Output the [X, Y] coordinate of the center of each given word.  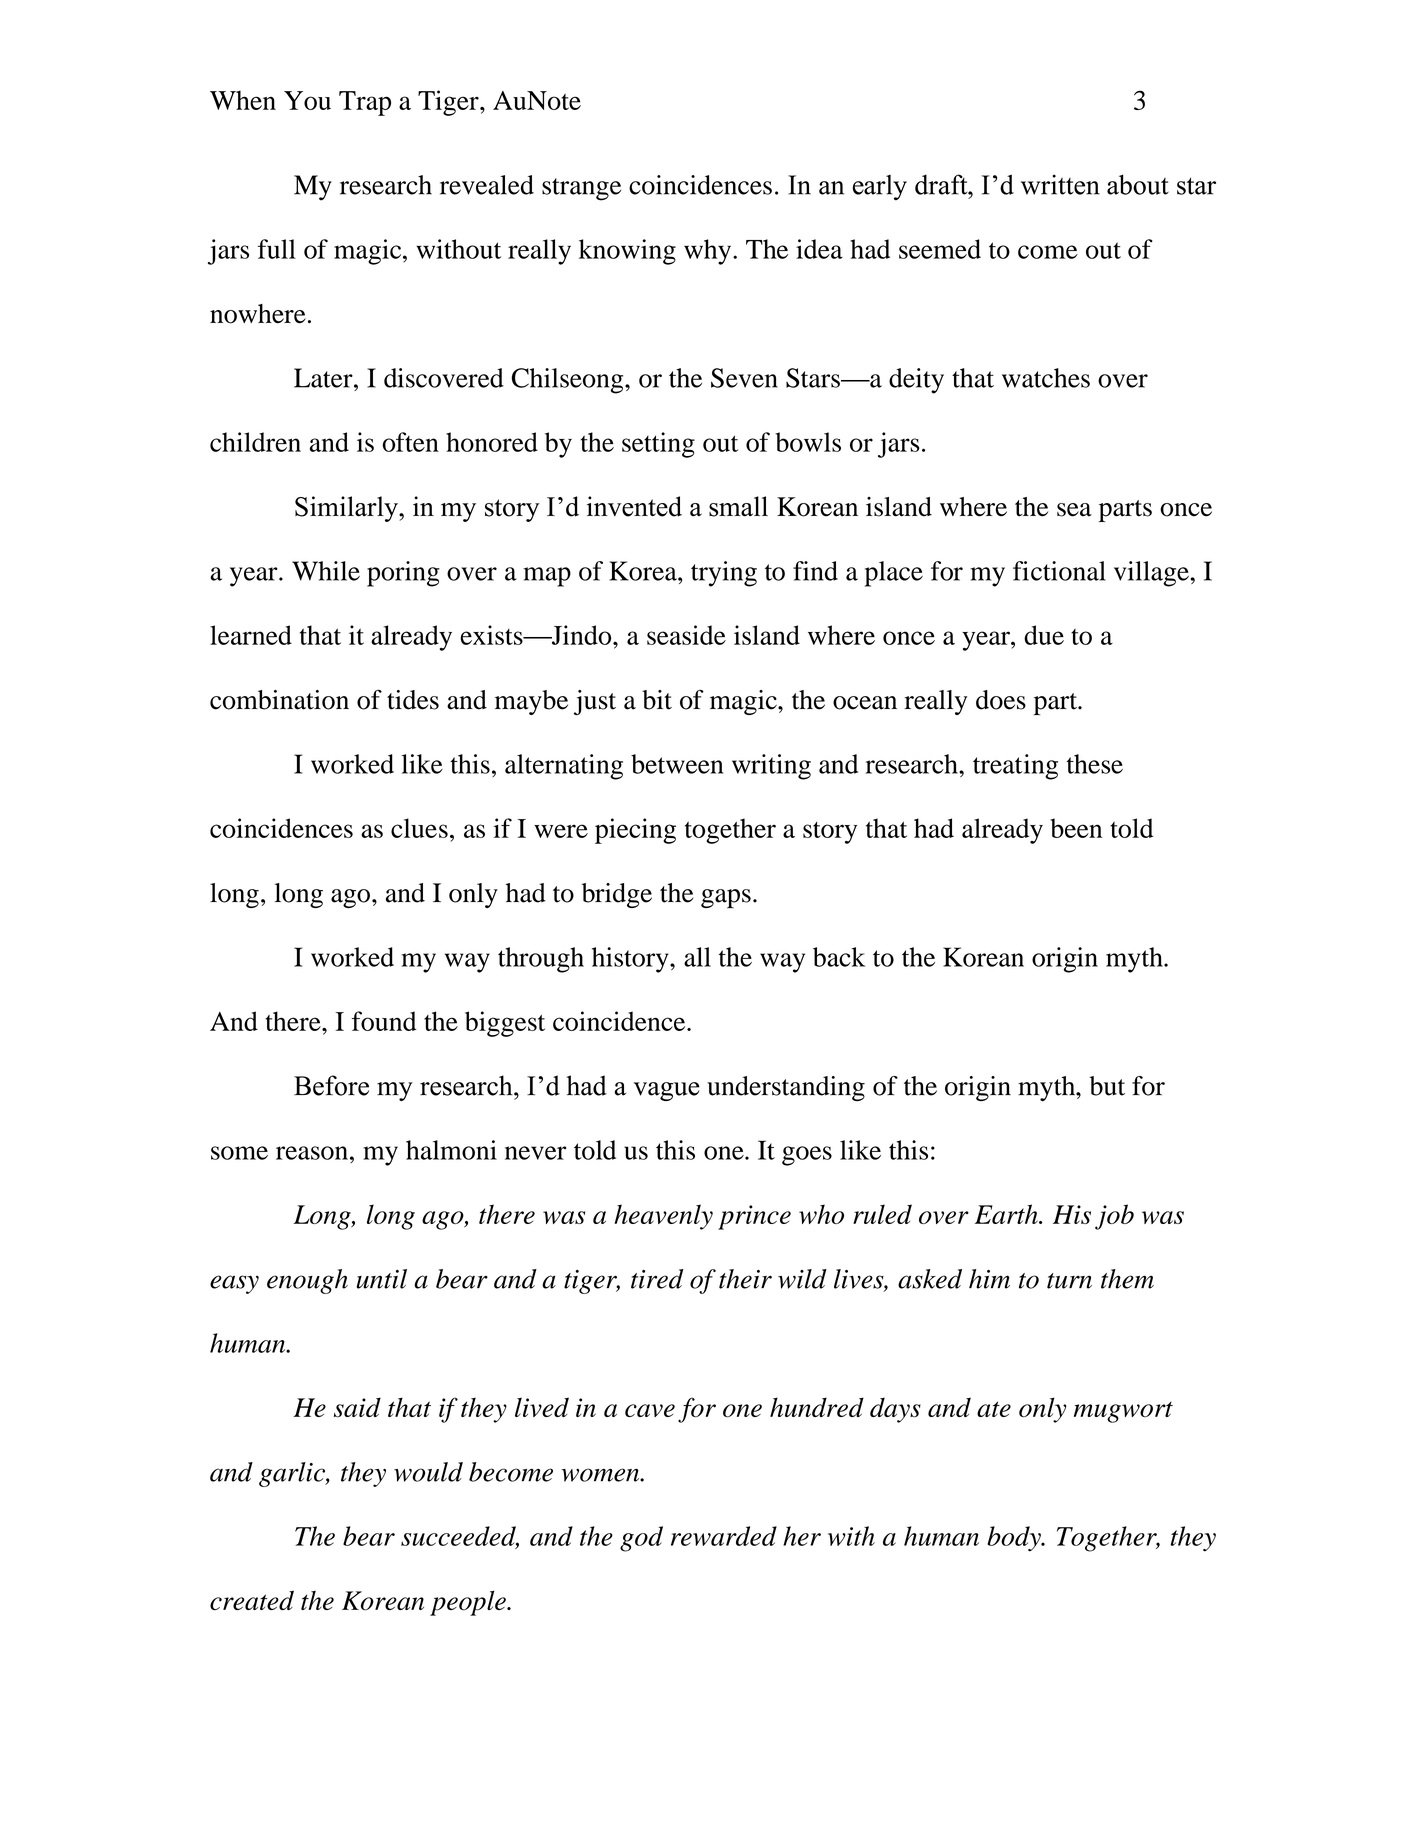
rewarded [724, 1536]
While [326, 571]
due [1044, 635]
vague [667, 1091]
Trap [365, 103]
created [252, 1600]
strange [581, 189]
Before [331, 1085]
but [1107, 1086]
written [1060, 184]
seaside [686, 635]
